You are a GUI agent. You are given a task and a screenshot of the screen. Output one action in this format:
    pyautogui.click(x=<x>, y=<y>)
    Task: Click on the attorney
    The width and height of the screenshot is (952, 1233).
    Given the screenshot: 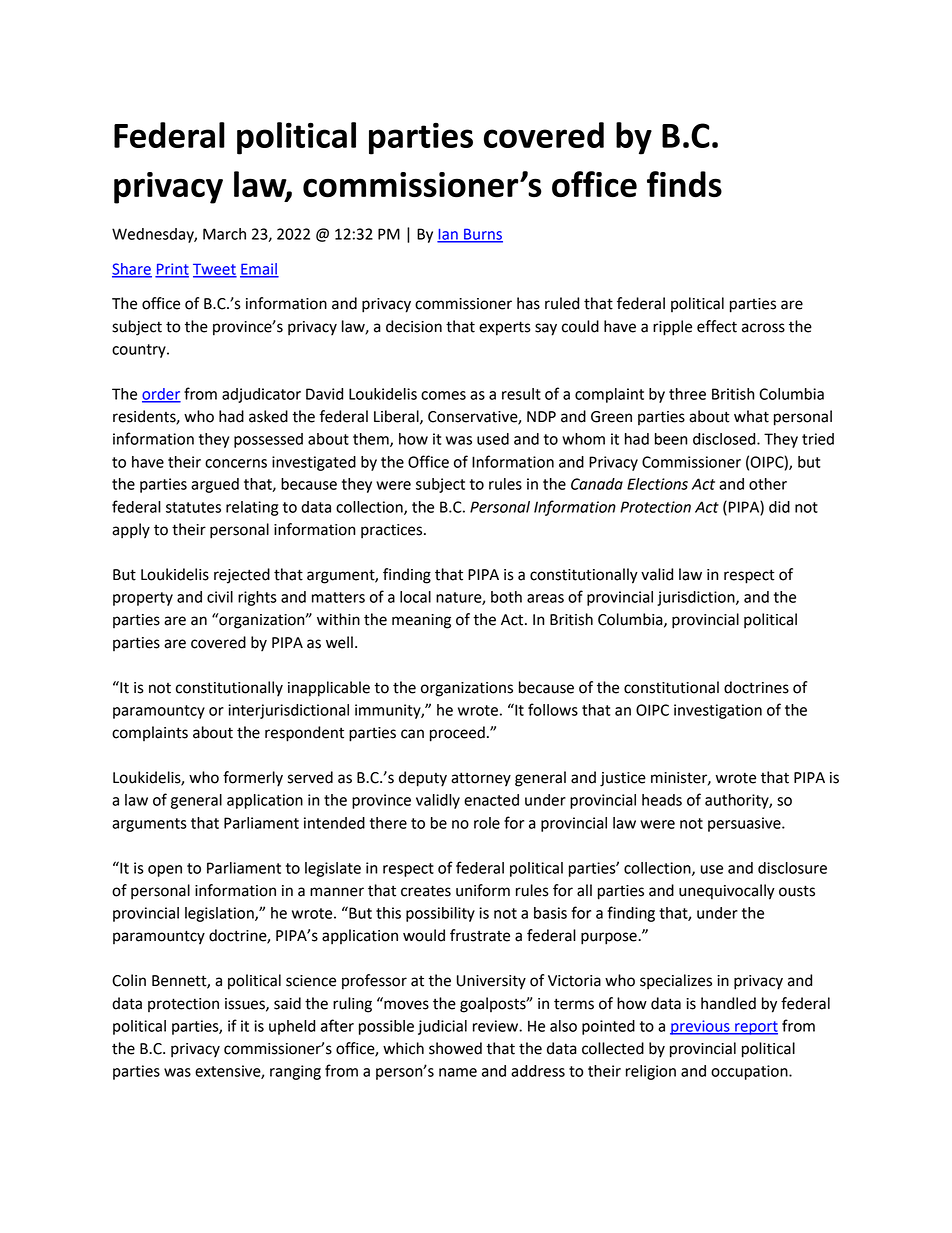 What is the action you would take?
    pyautogui.click(x=481, y=779)
